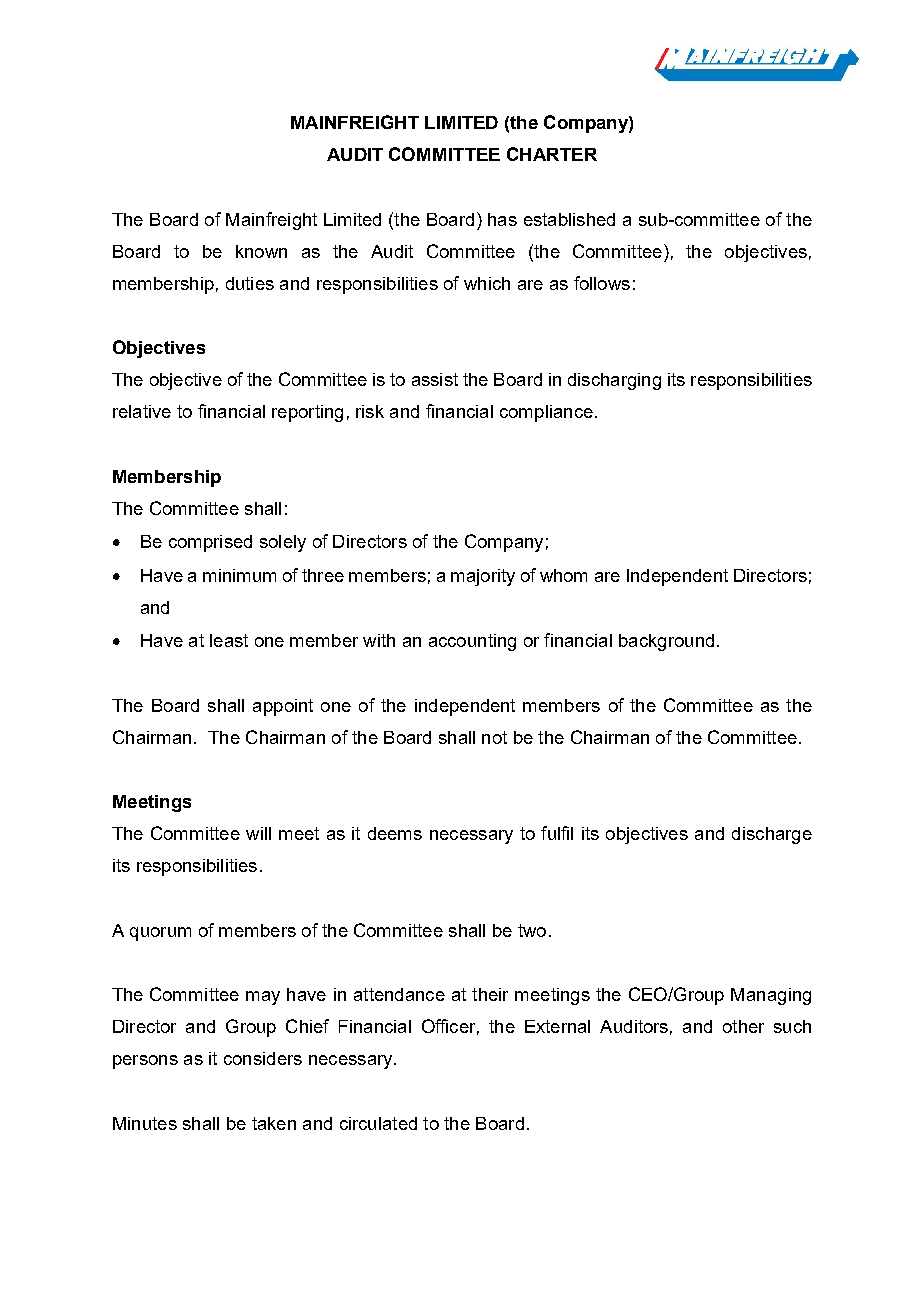 The height and width of the document is (1308, 924). What do you see at coordinates (494, 737) in the document?
I see `not` at bounding box center [494, 737].
